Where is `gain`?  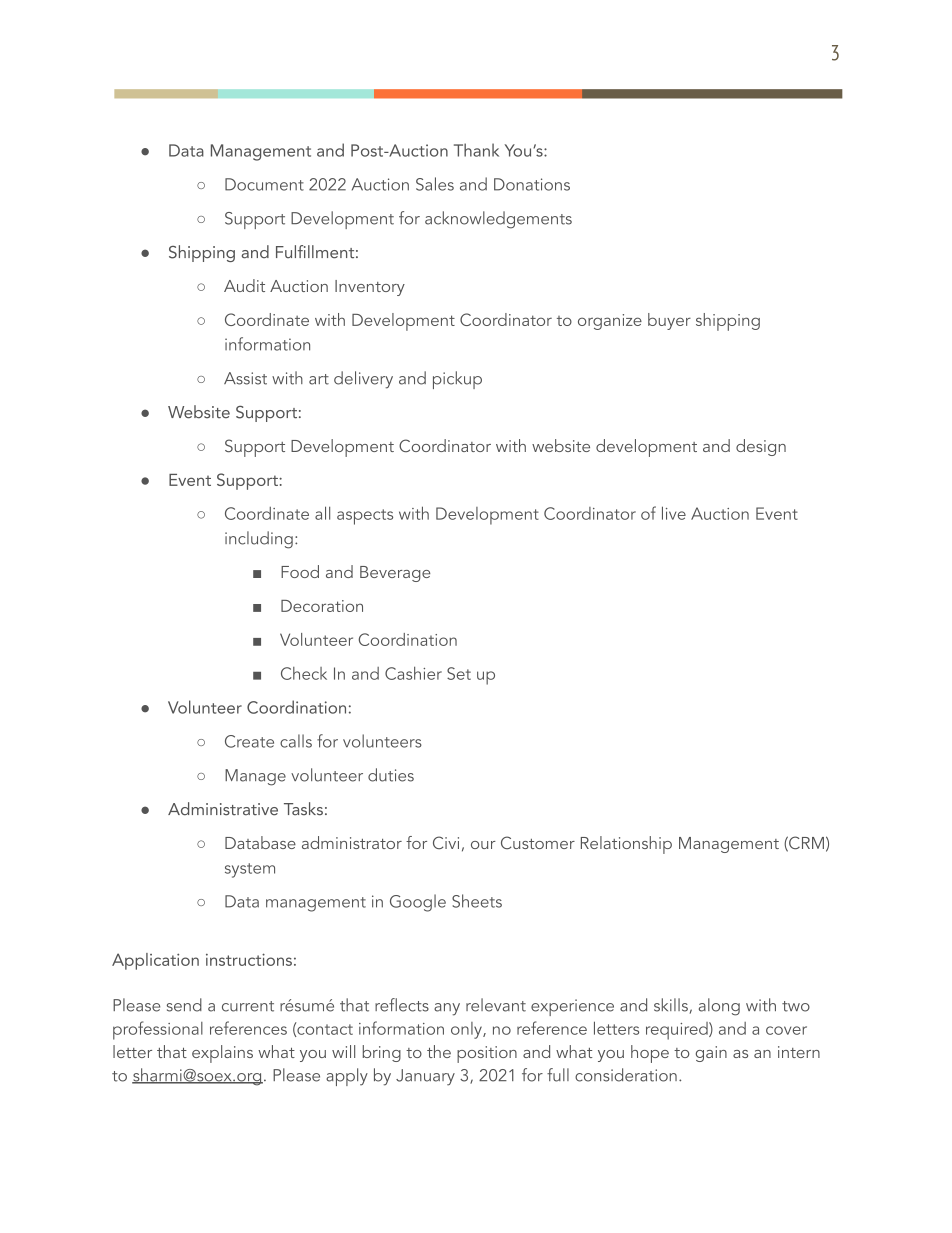
gain is located at coordinates (711, 1054).
